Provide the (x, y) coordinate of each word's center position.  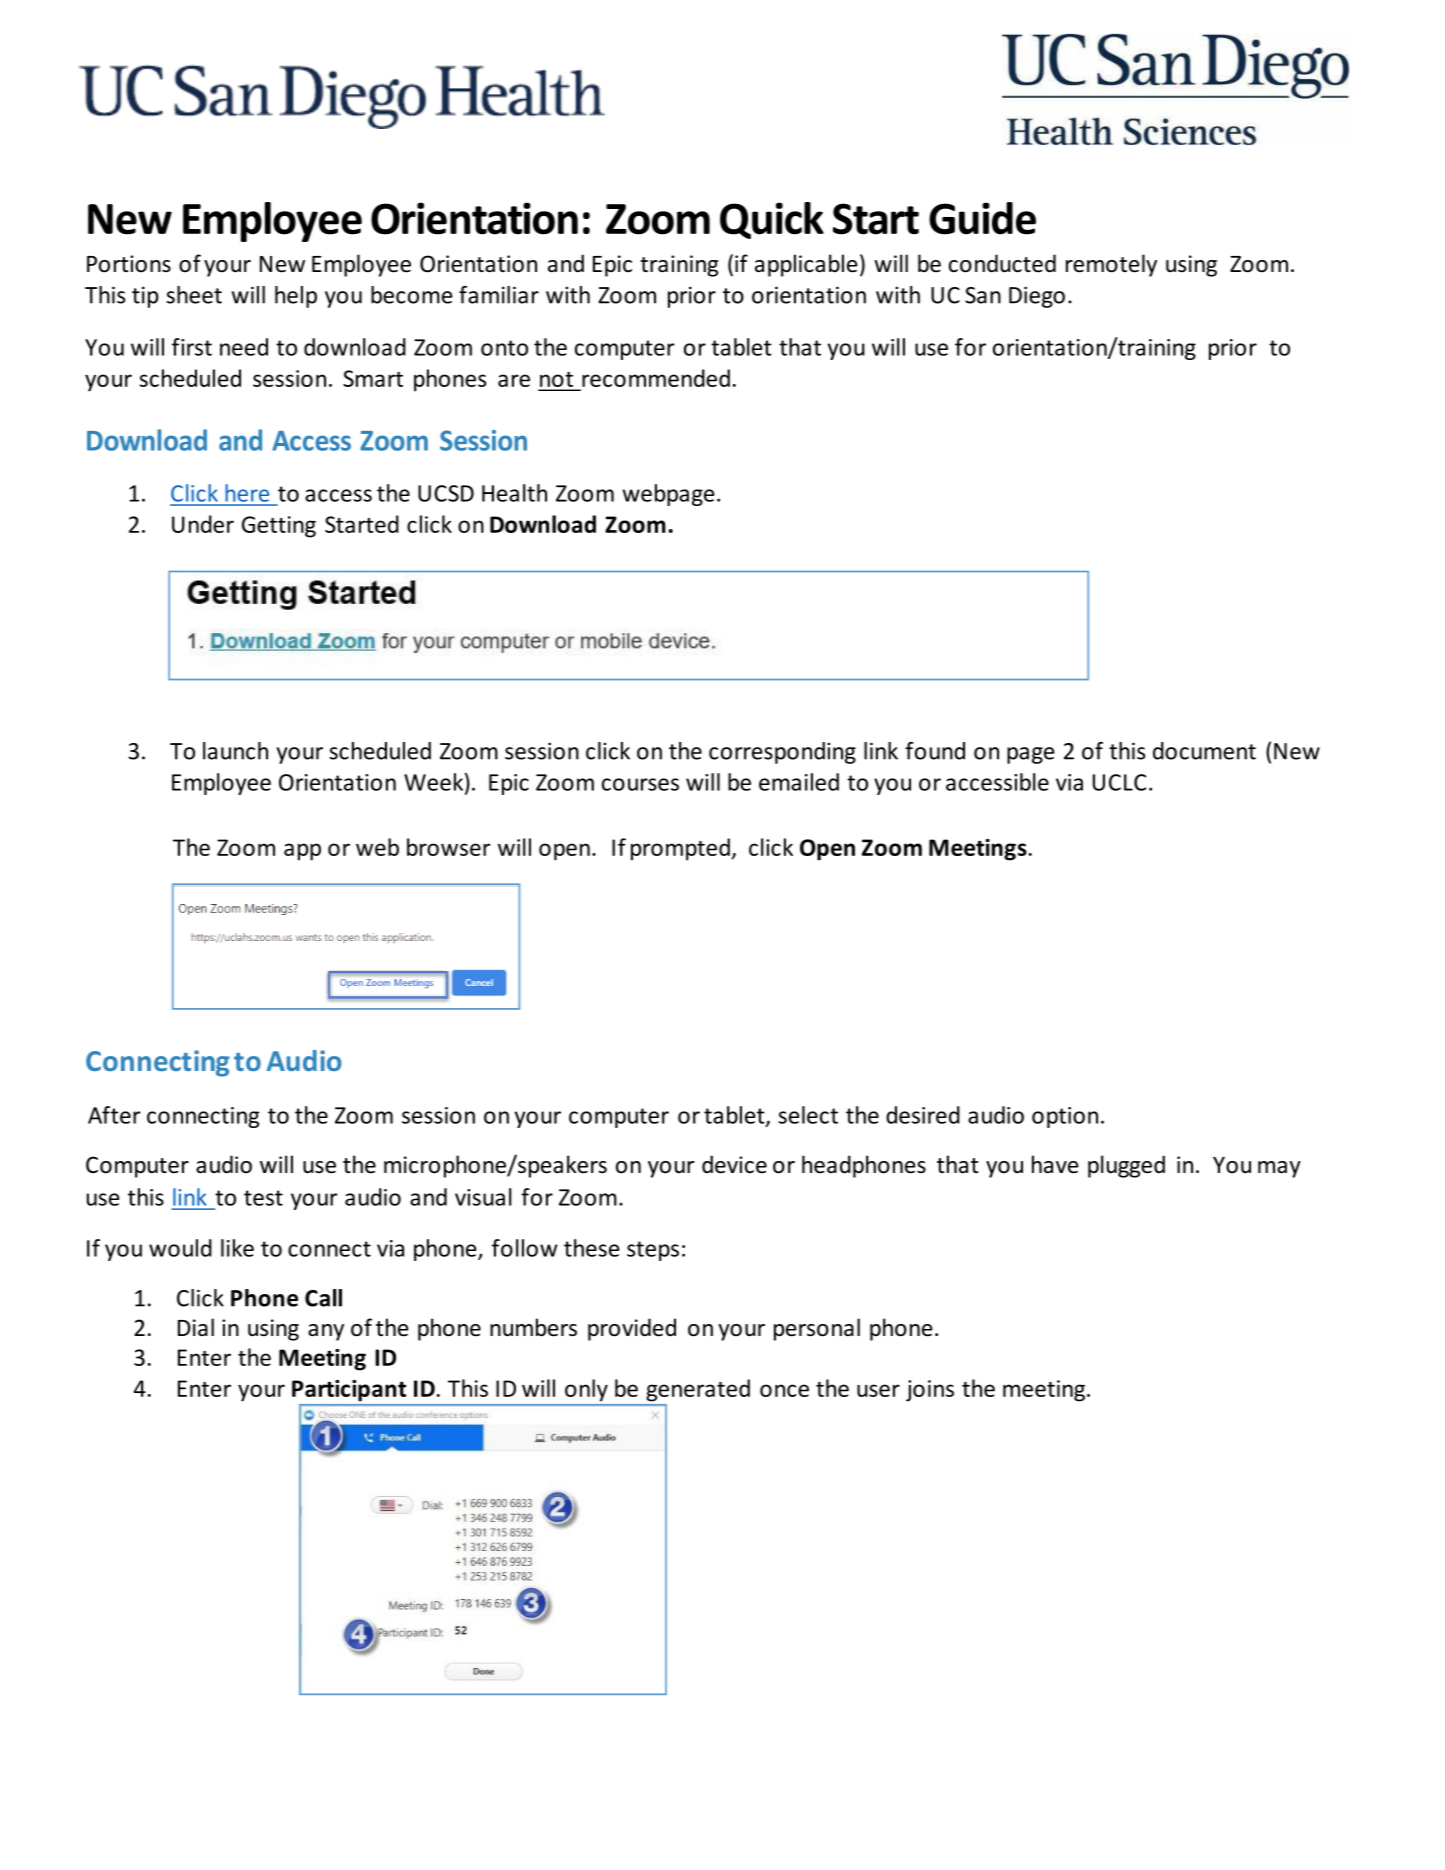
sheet (194, 295)
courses (640, 784)
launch (235, 751)
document (1204, 751)
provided (632, 1329)
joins (930, 1391)
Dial (196, 1327)
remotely (1111, 265)
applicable (806, 265)
